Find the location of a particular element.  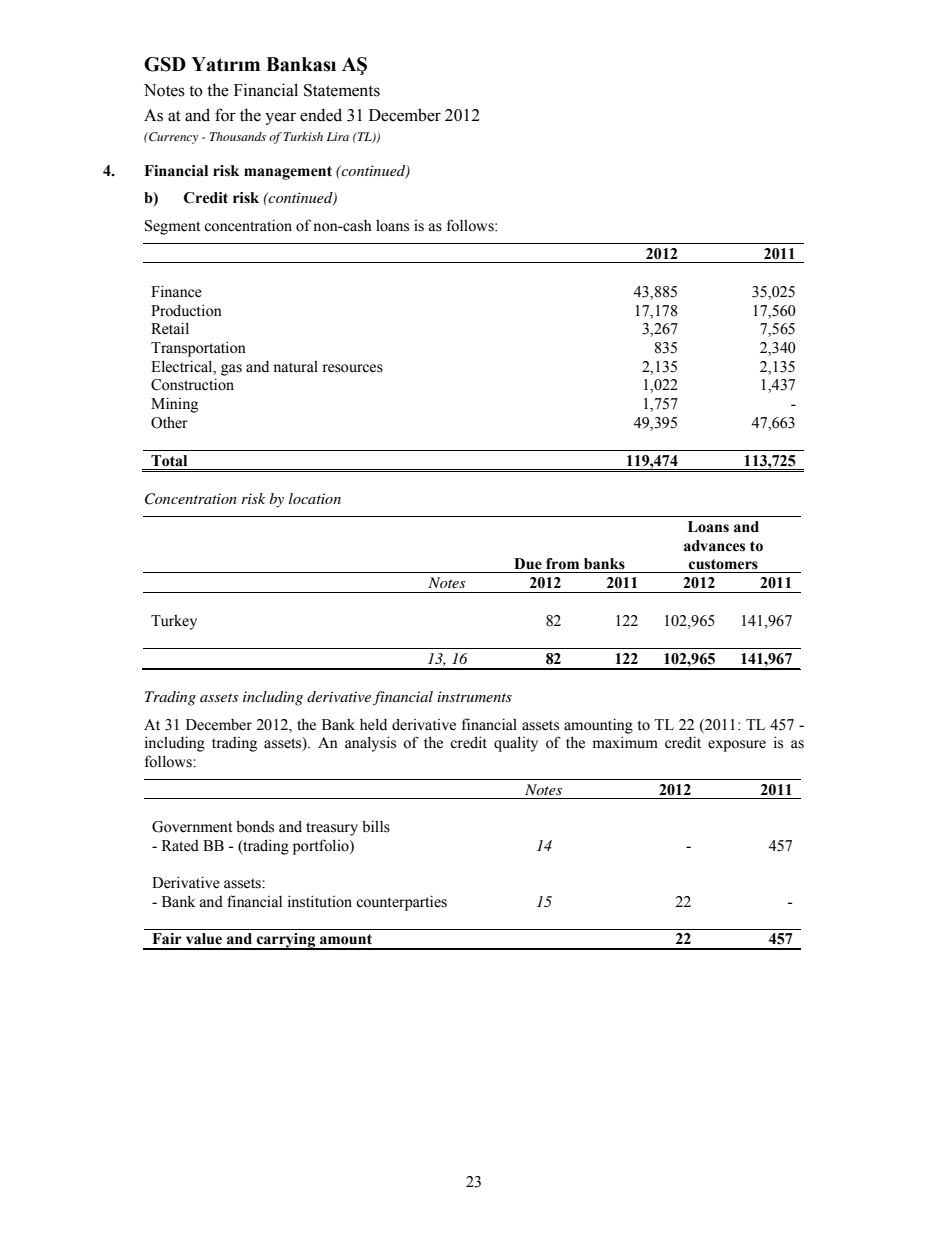

for is located at coordinates (225, 115).
